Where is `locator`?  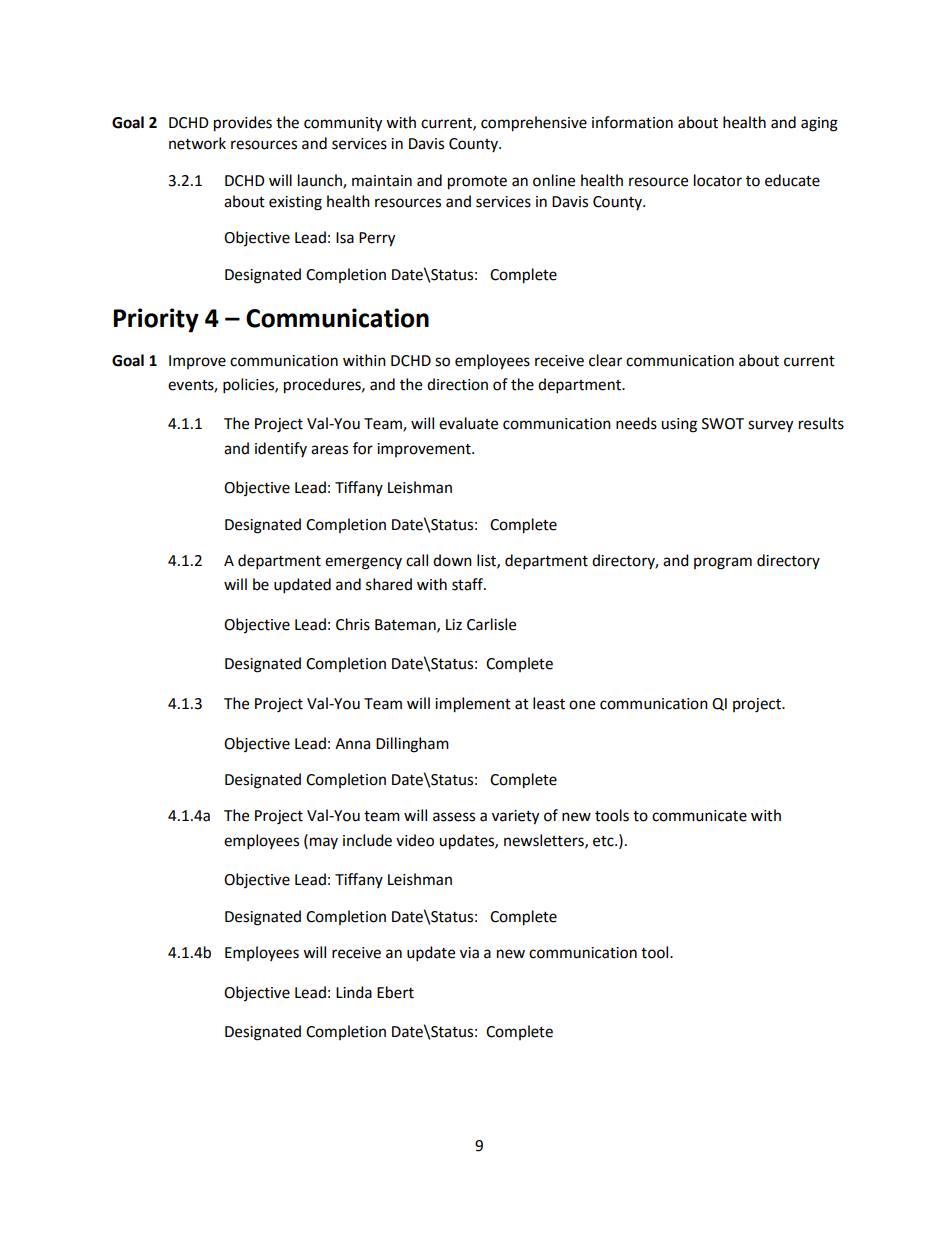
locator is located at coordinates (718, 180).
